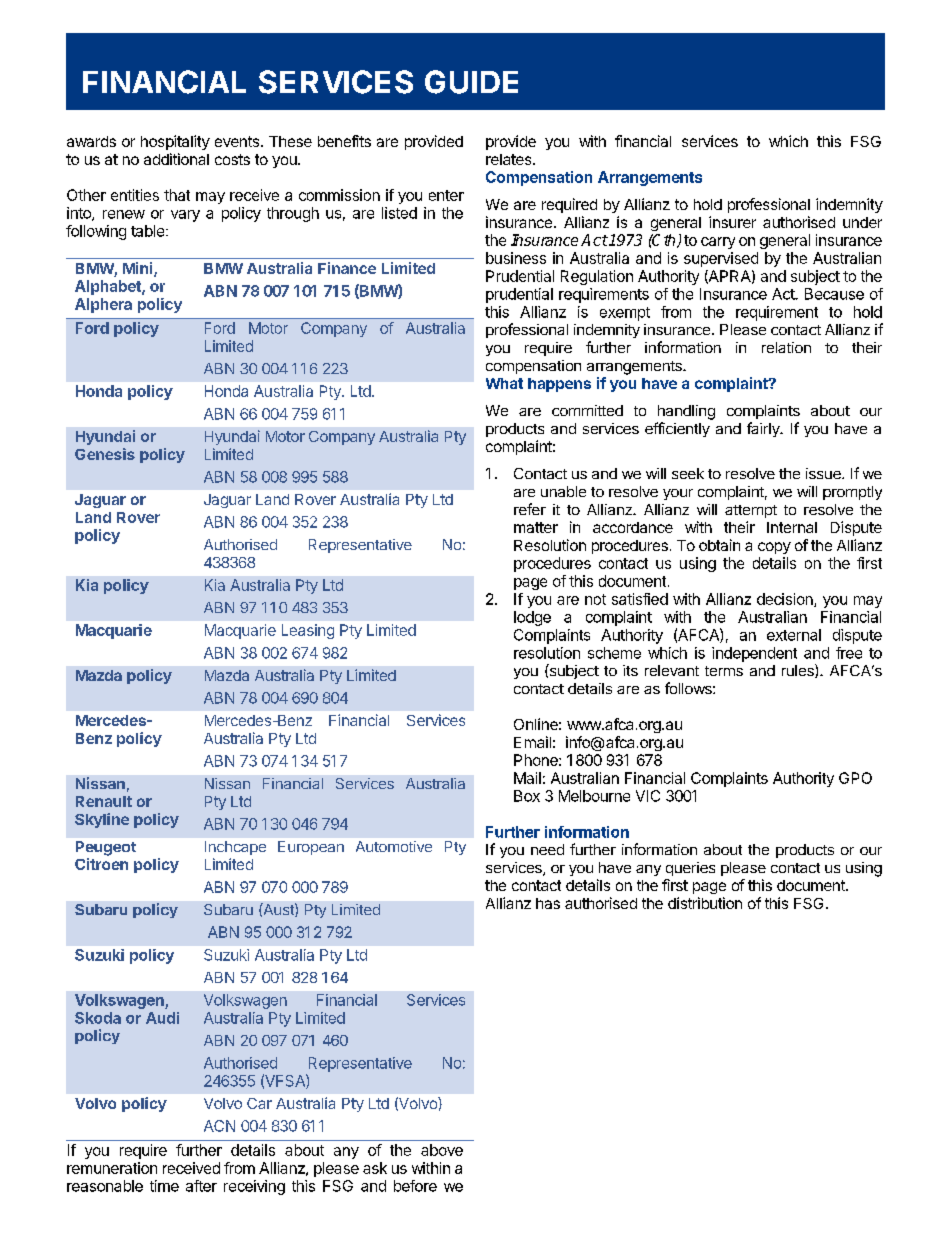  I want to click on insurer, so click(732, 222).
